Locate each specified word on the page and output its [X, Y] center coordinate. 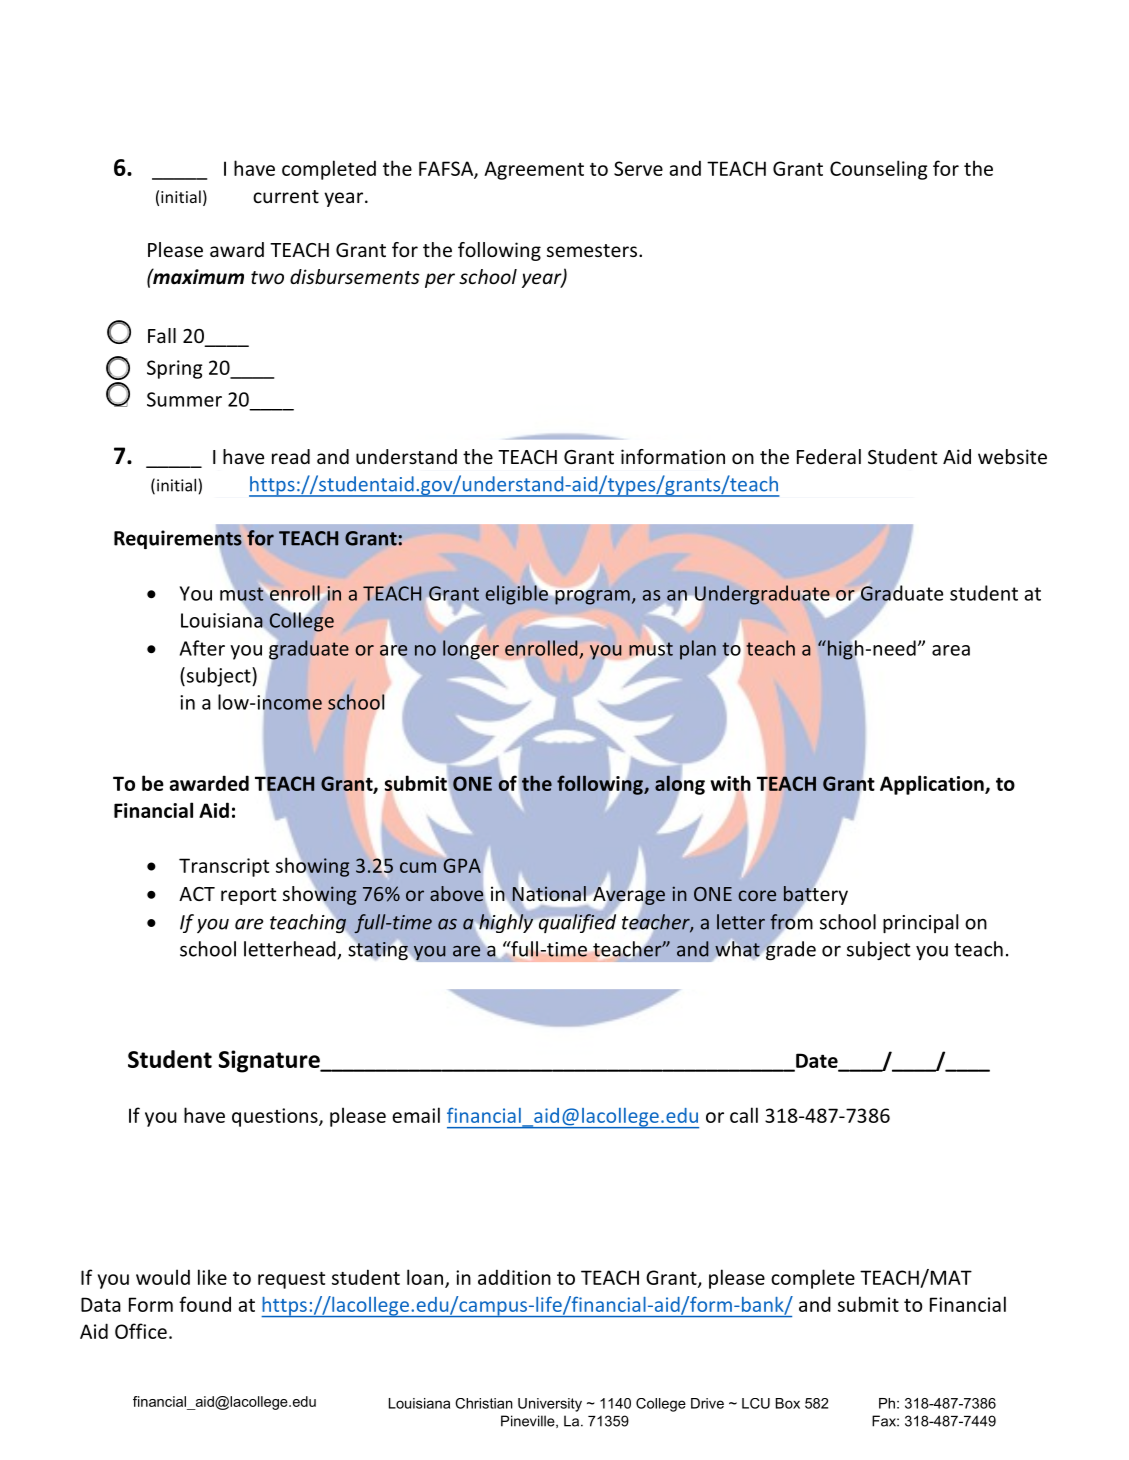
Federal [829, 456]
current [286, 196]
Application [933, 785]
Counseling [878, 170]
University [550, 1405]
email [416, 1115]
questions [276, 1117]
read [291, 456]
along [680, 785]
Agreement [534, 170]
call [744, 1115]
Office [141, 1331]
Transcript [224, 867]
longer [472, 650]
